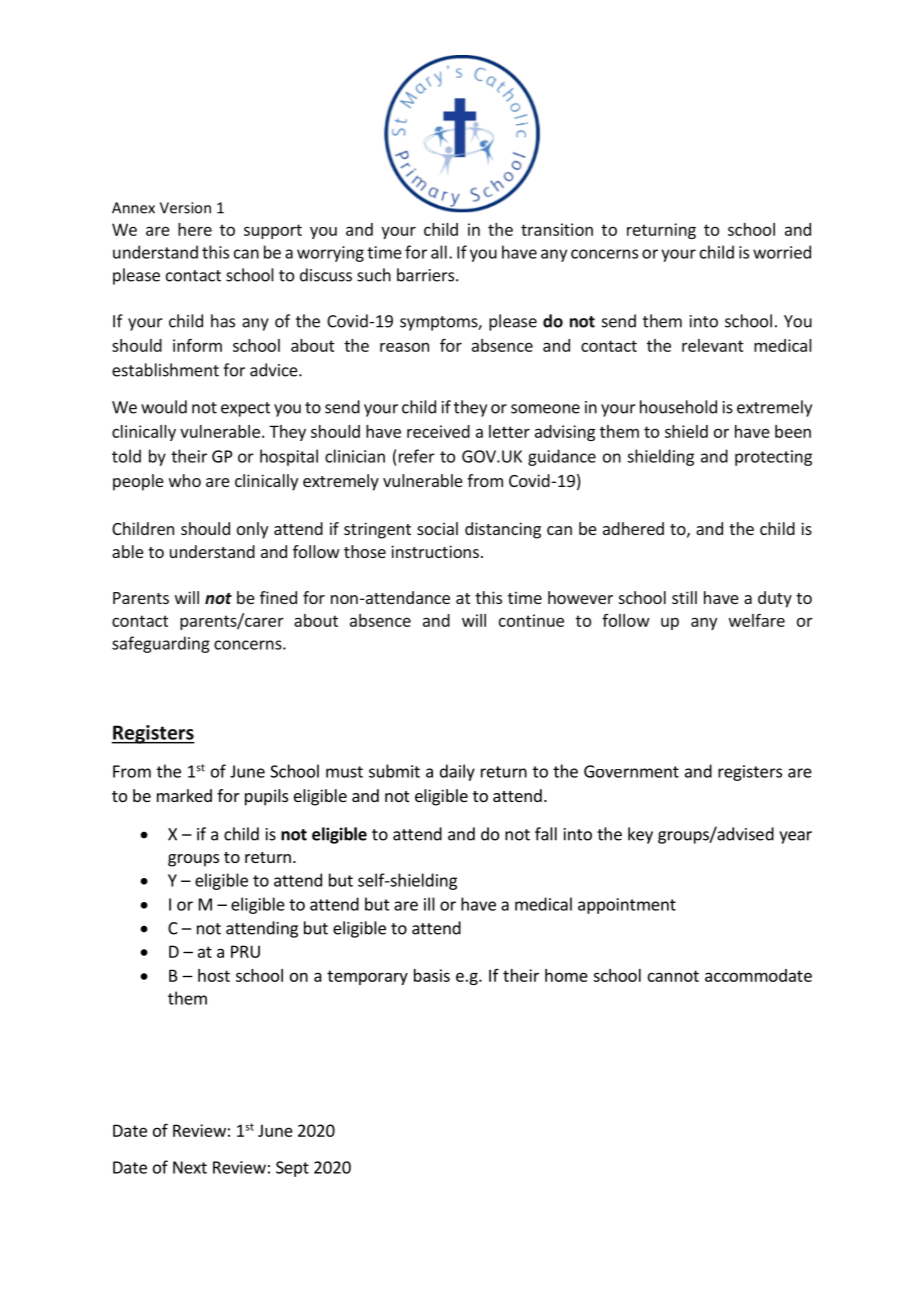 The width and height of the page is (924, 1308). I want to click on basis, so click(432, 975).
